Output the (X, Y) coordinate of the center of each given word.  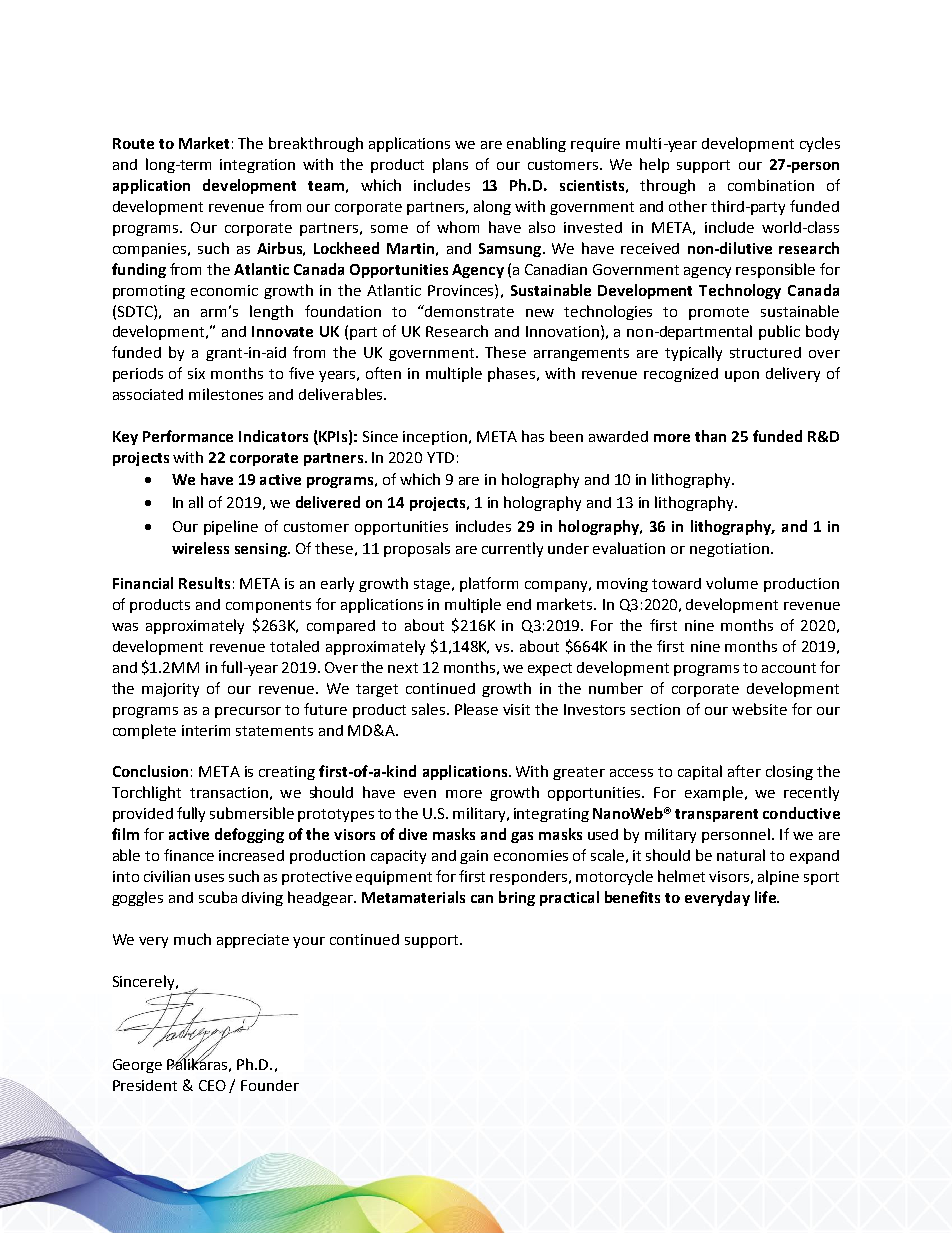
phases (513, 374)
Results (204, 583)
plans (450, 165)
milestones (226, 394)
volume (732, 583)
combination (771, 185)
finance (189, 855)
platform (489, 584)
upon (742, 376)
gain (474, 857)
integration (257, 166)
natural (741, 855)
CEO (212, 1085)
